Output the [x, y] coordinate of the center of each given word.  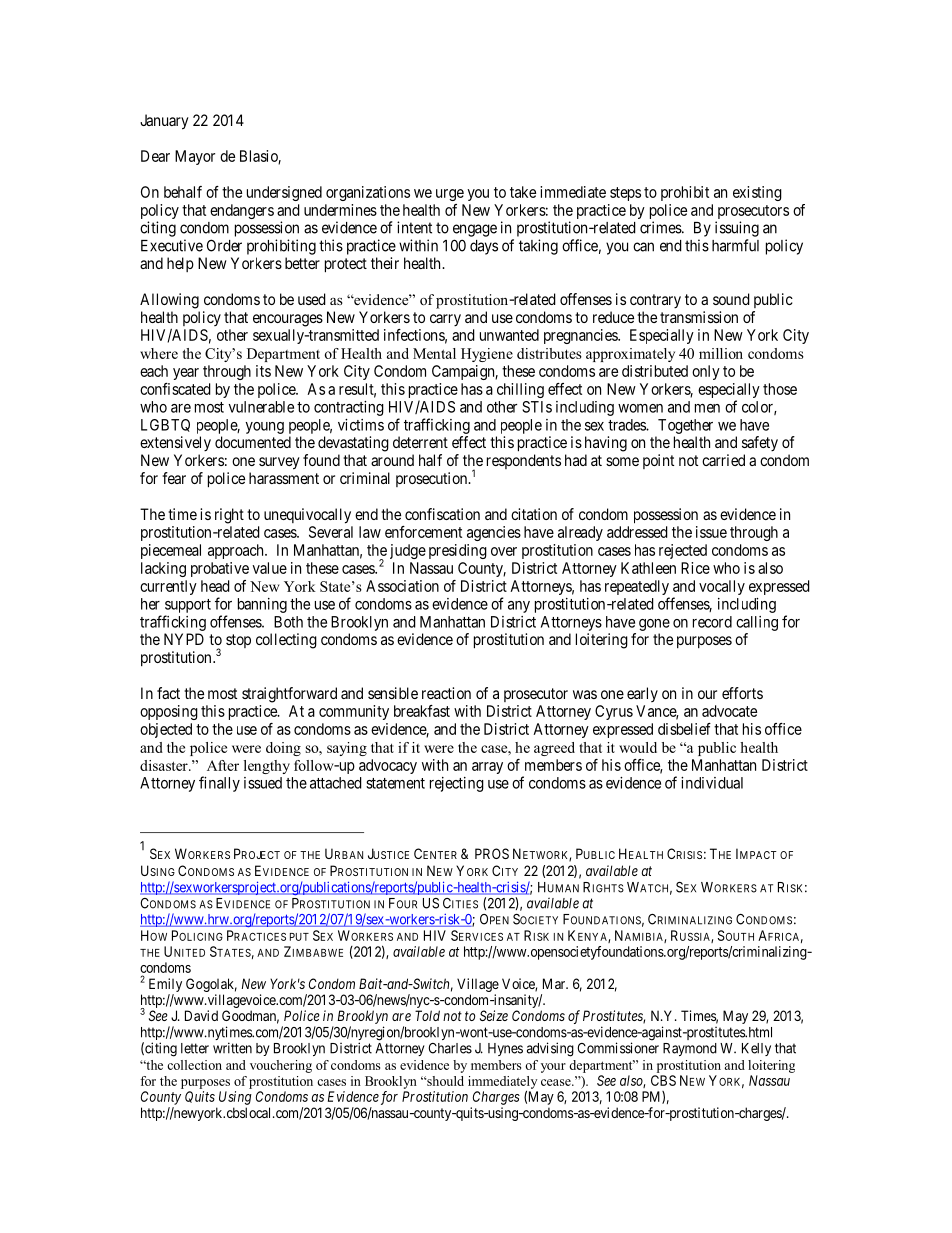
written [232, 1048]
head [215, 586]
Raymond [690, 1049]
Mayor [195, 157]
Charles [450, 1048]
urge [450, 195]
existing [757, 193]
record [712, 622]
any [519, 607]
